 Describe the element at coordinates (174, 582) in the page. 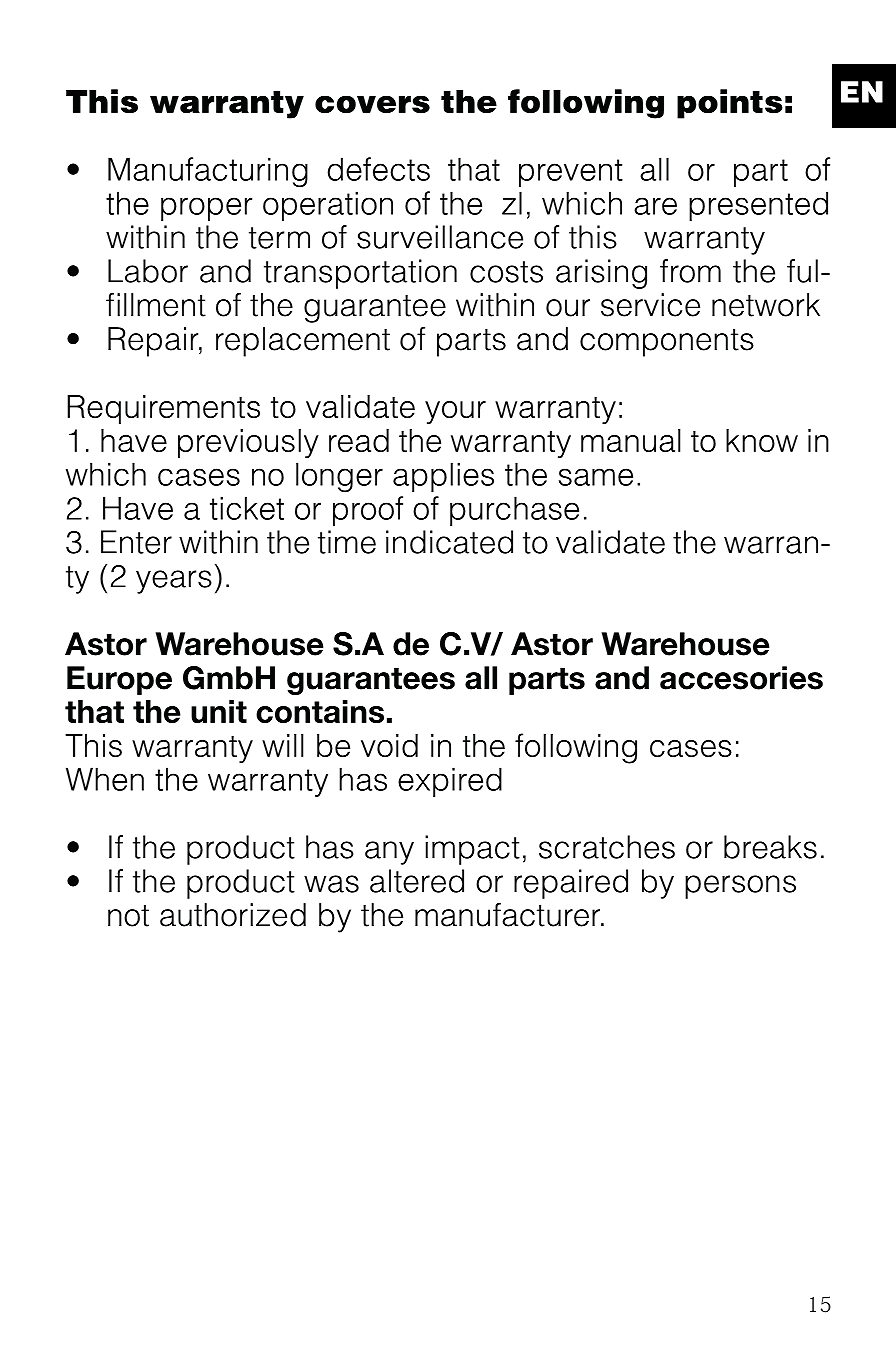

I see `years` at that location.
